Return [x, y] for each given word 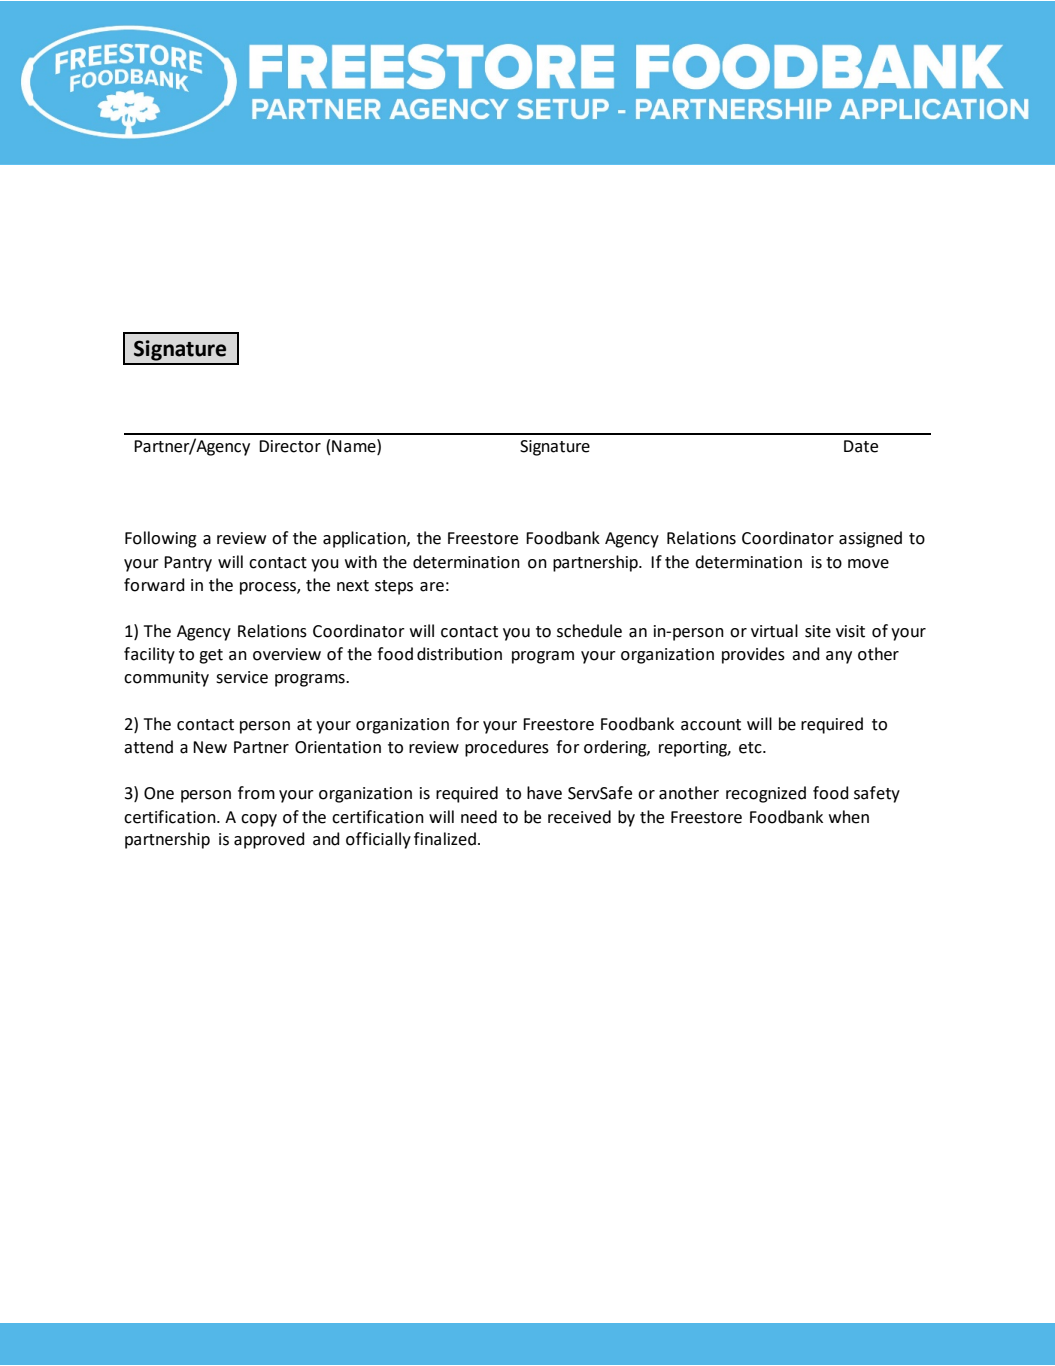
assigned [870, 539]
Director [290, 446]
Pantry [188, 564]
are [432, 587]
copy [259, 820]
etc [751, 748]
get [211, 656]
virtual [774, 631]
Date [861, 446]
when [849, 817]
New [210, 747]
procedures [507, 748]
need [479, 817]
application [365, 539]
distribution [459, 654]
